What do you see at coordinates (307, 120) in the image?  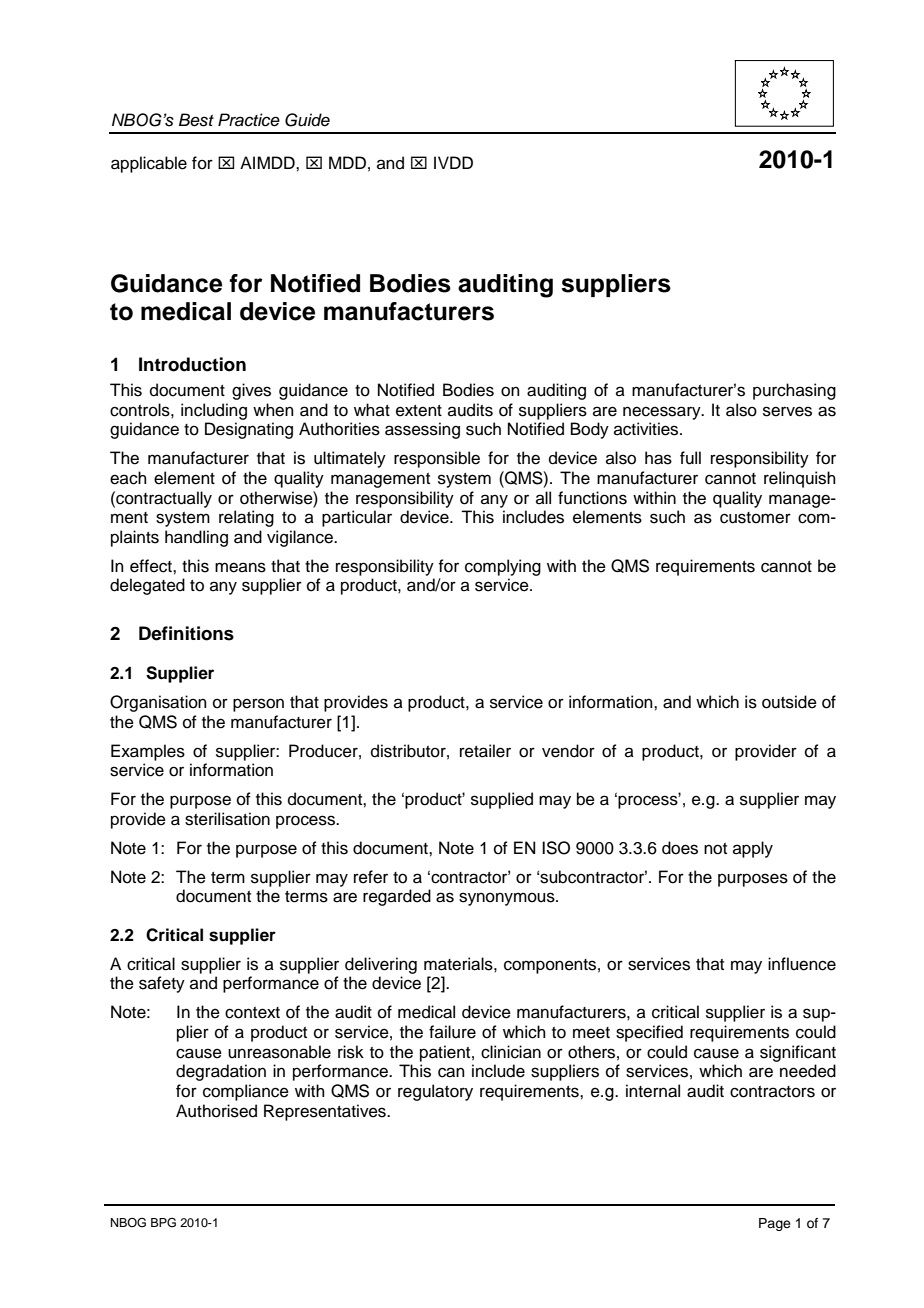 I see `Guide` at bounding box center [307, 120].
